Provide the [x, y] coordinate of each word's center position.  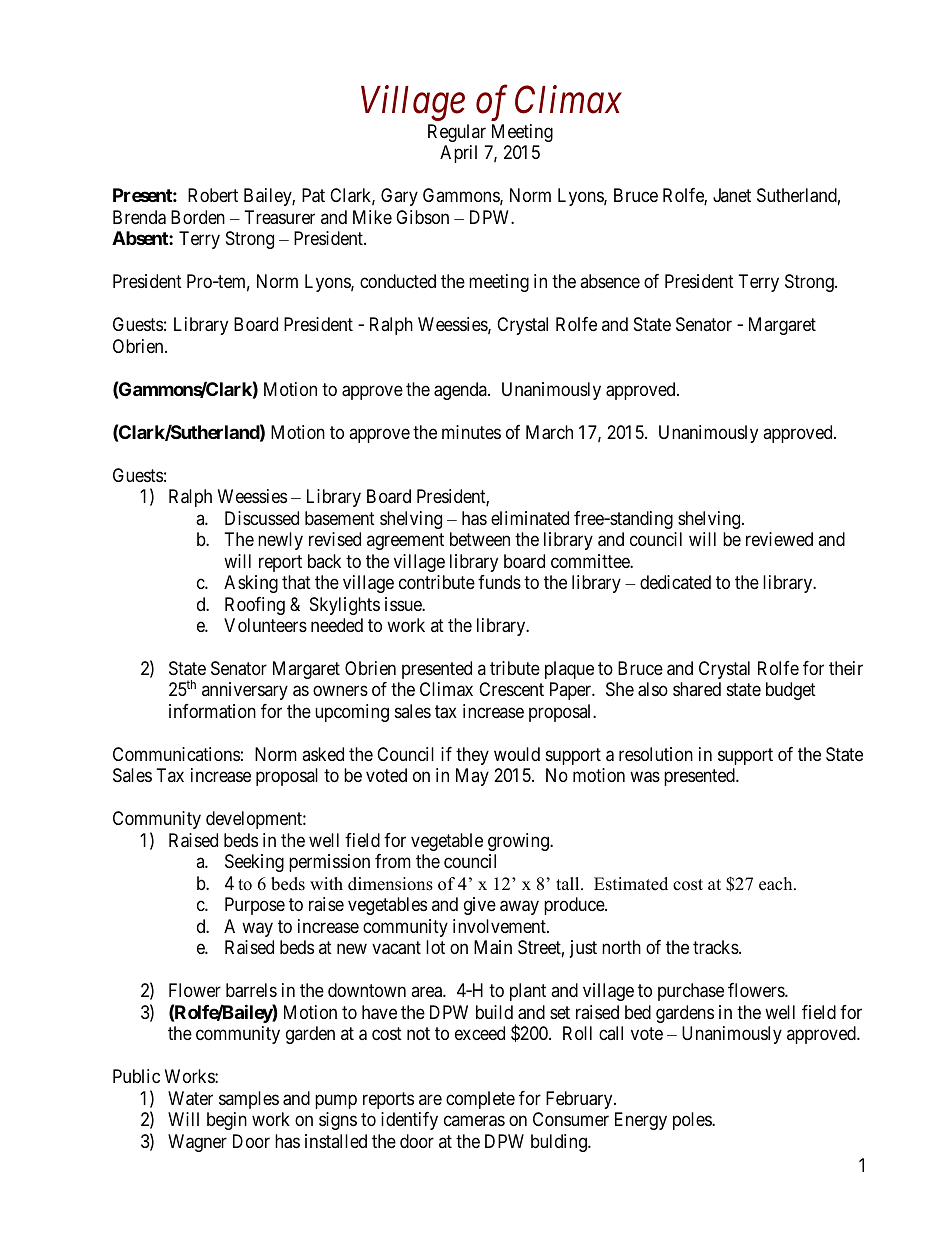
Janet [732, 195]
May [472, 777]
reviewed [779, 539]
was [645, 777]
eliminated [530, 518]
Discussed [262, 518]
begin [227, 1121]
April [458, 154]
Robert [213, 195]
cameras [474, 1121]
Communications [176, 754]
